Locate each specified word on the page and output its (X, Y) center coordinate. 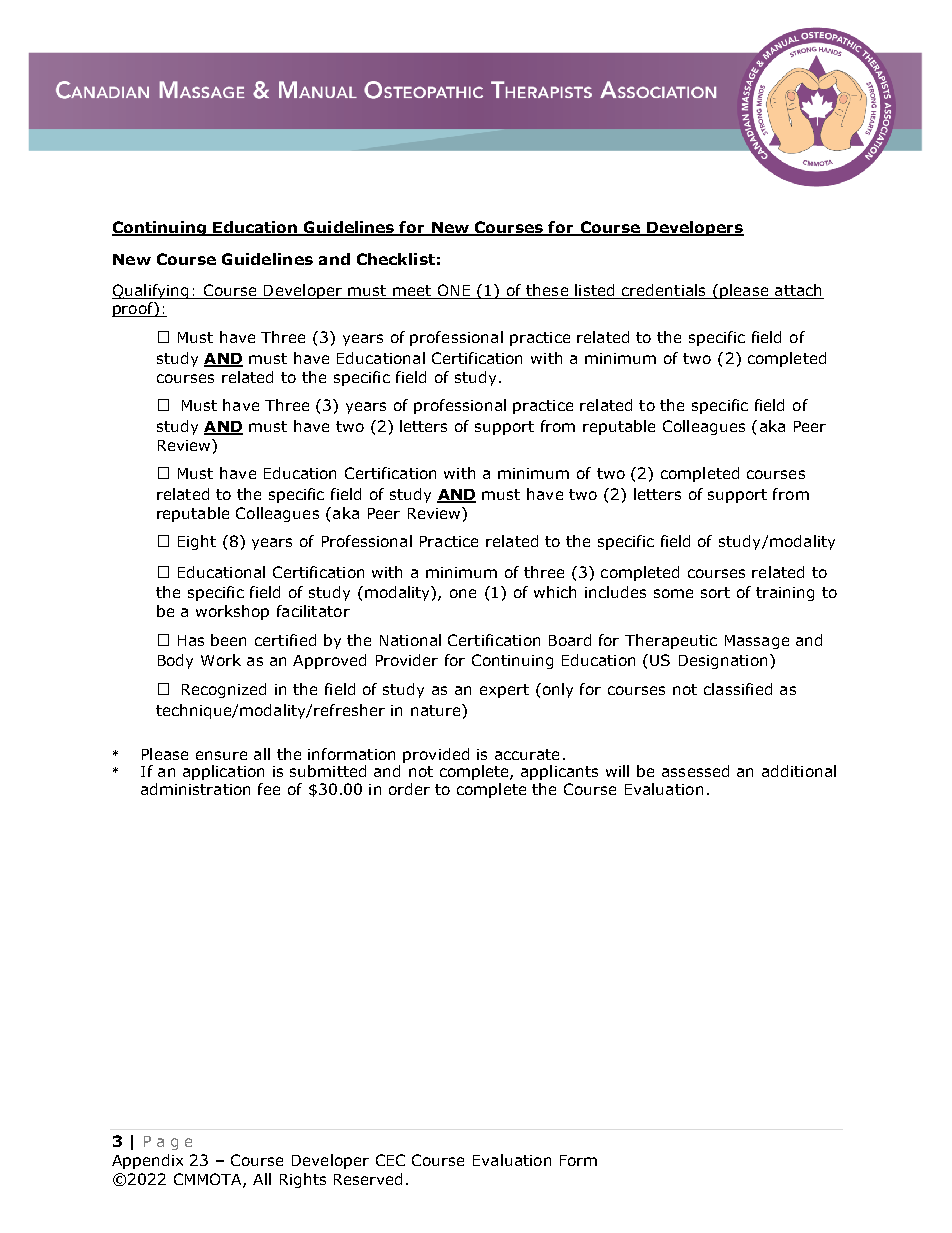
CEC (390, 1160)
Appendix (147, 1161)
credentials (664, 291)
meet (412, 292)
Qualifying (151, 291)
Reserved (368, 1179)
